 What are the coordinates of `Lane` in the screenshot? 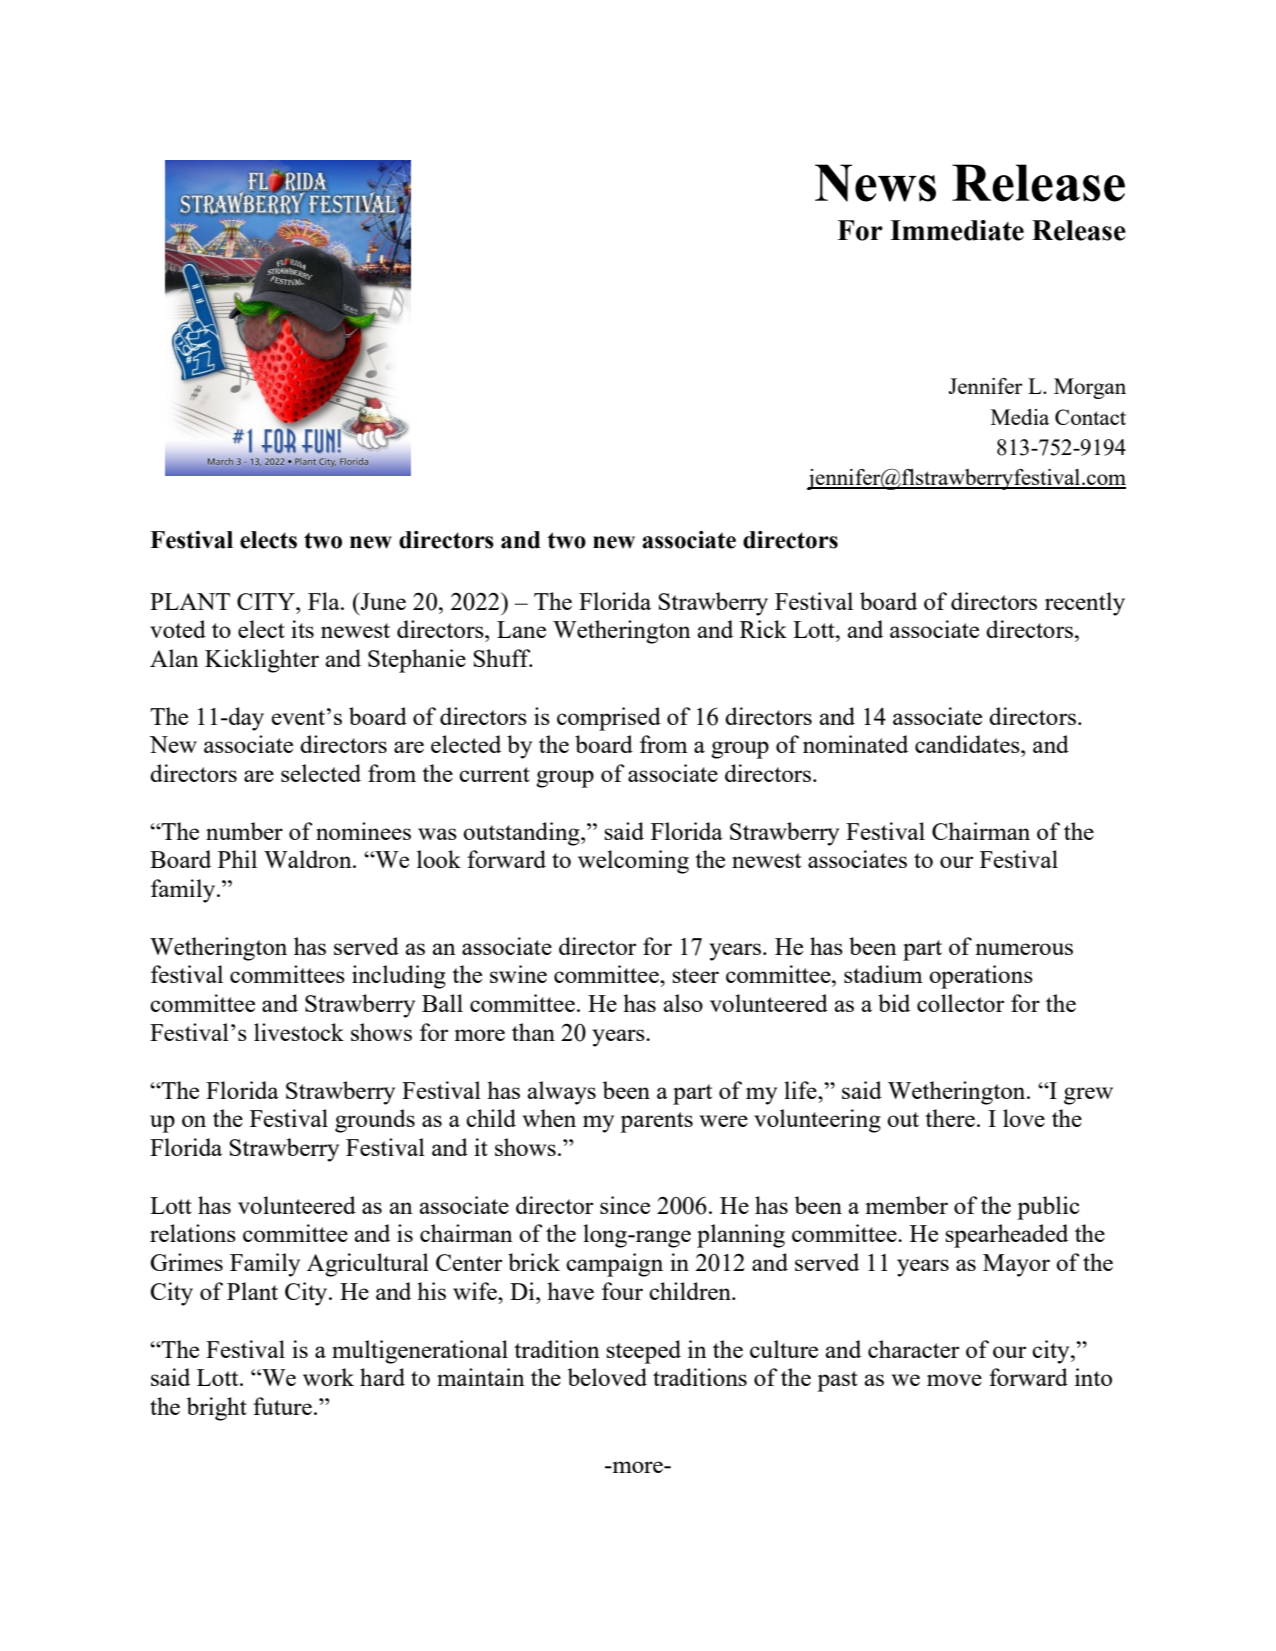 It's located at (521, 629).
